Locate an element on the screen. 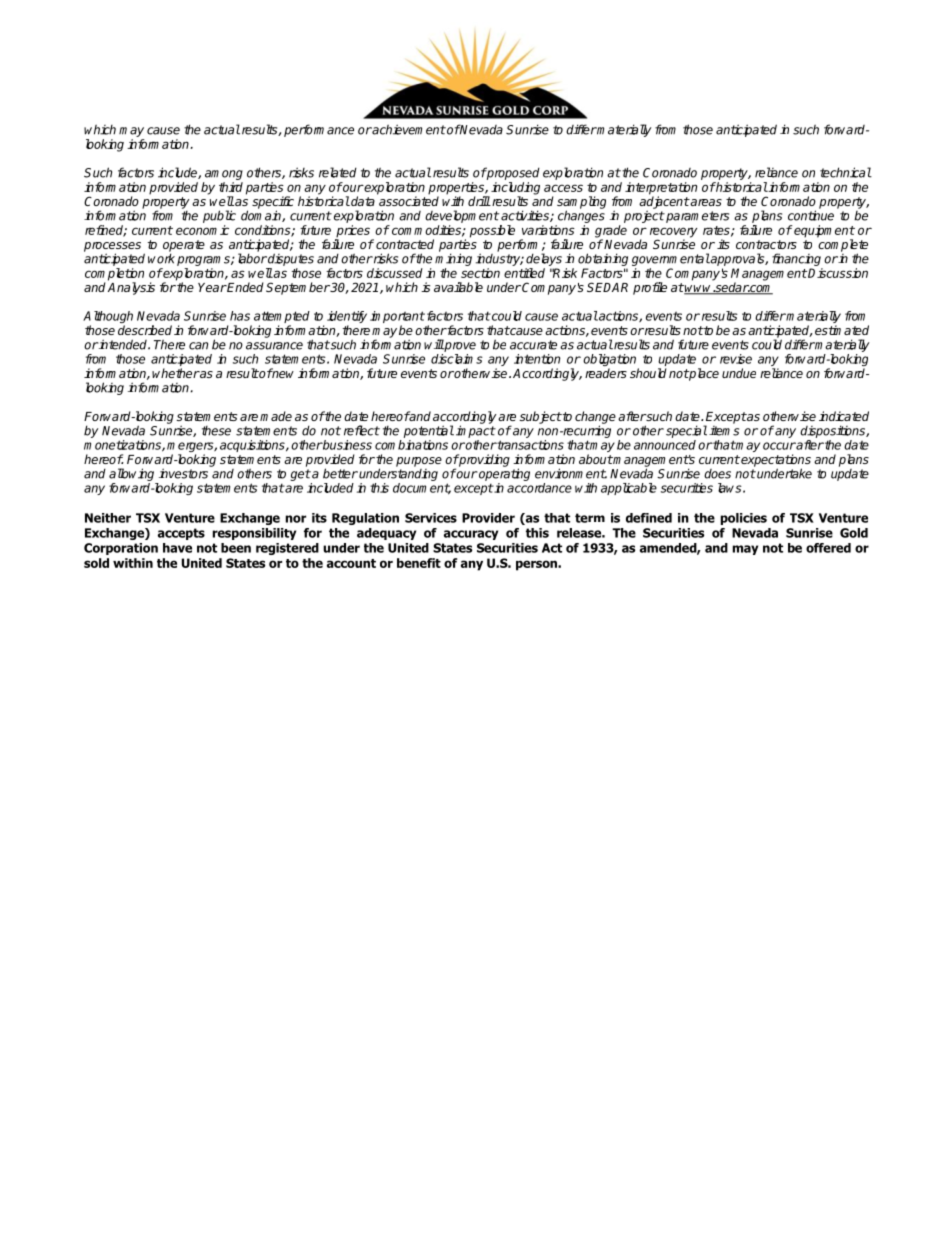 This screenshot has height=1233, width=952. expectations is located at coordinates (775, 461).
